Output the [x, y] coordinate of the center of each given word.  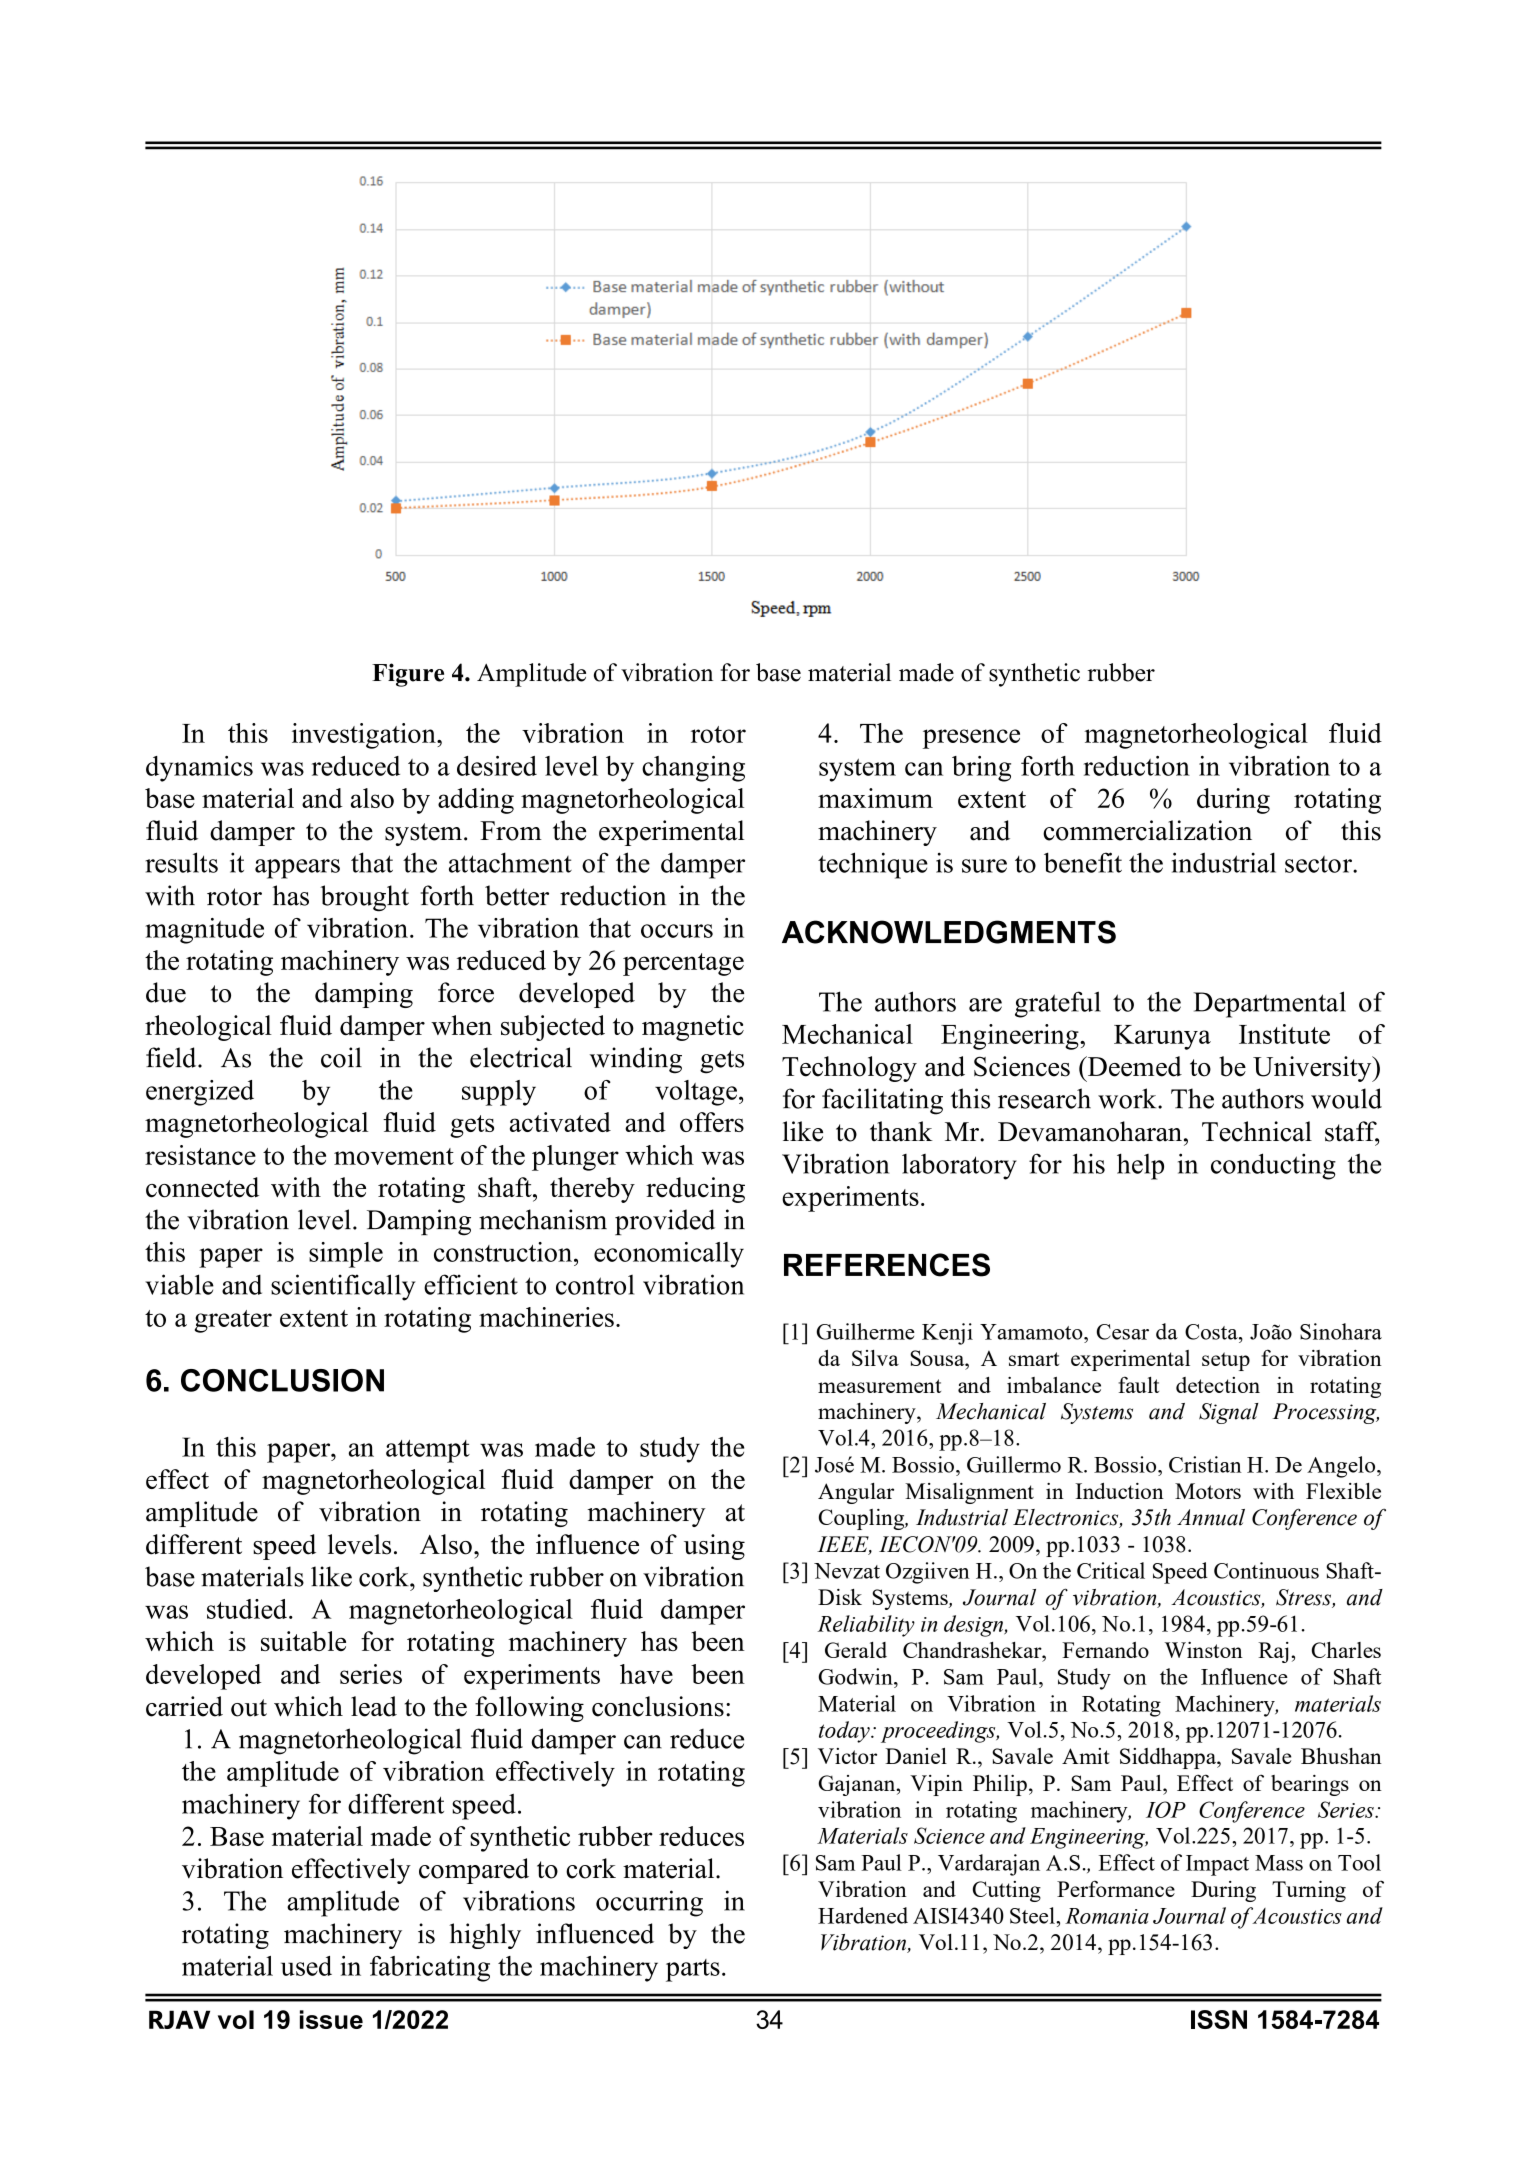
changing [693, 769]
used [306, 1966]
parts [693, 1970]
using [714, 1547]
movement [394, 1156]
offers [712, 1122]
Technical [1257, 1131]
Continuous [1266, 1570]
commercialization [1147, 830]
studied [248, 1609]
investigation [365, 736]
